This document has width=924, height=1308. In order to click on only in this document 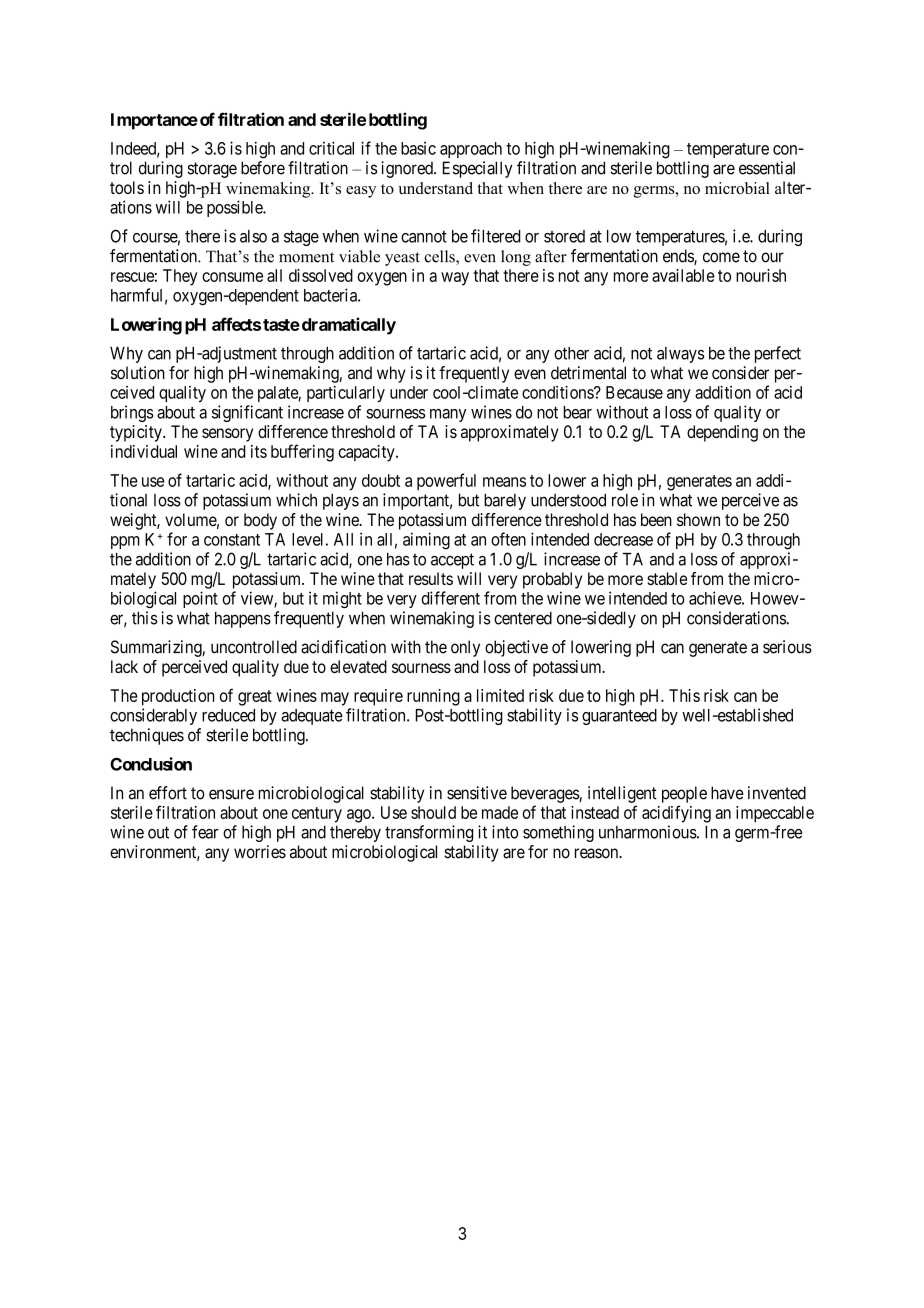, I will do `click(465, 648)`.
